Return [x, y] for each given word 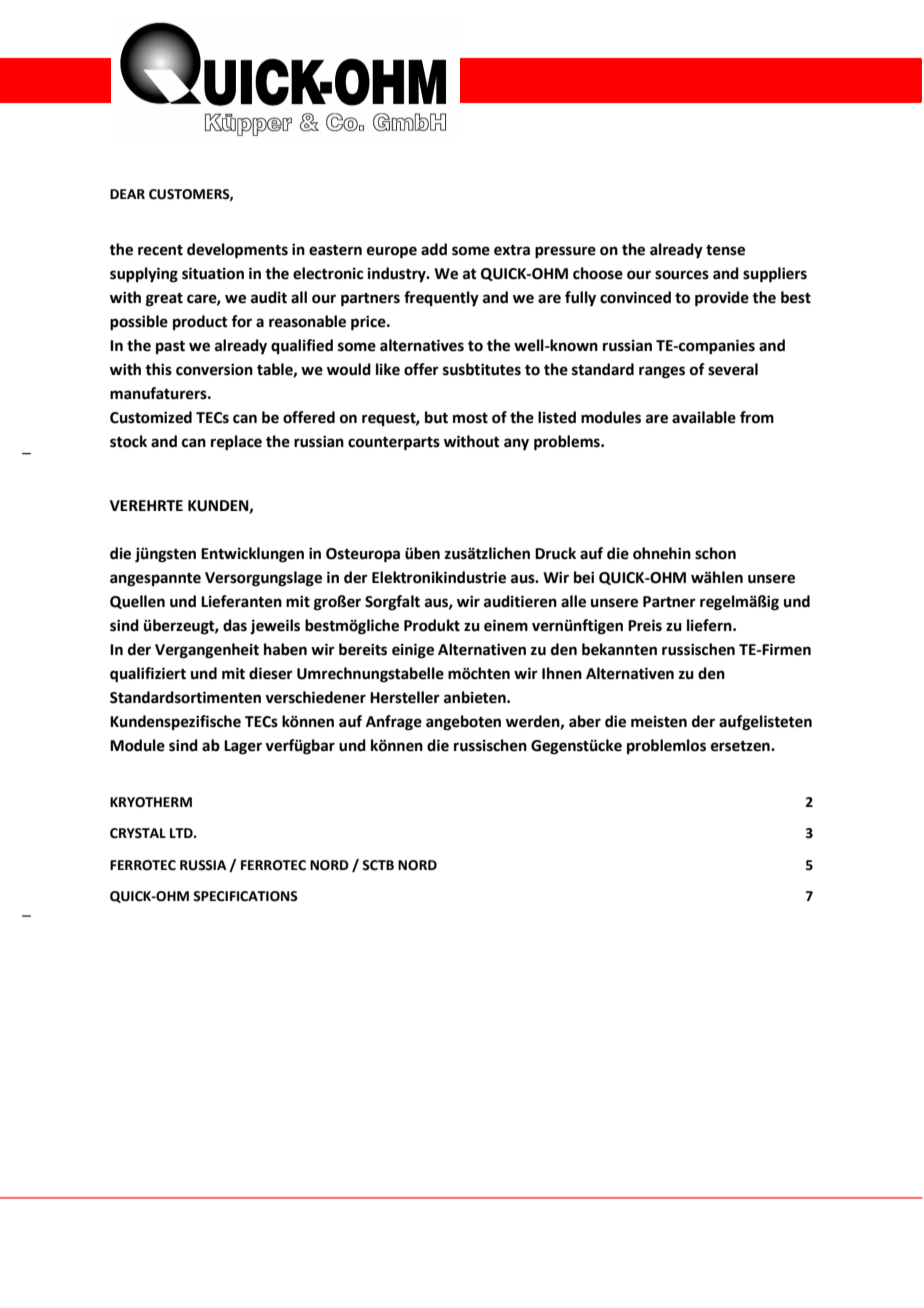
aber [585, 721]
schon [715, 553]
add [434, 249]
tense [725, 250]
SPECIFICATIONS [245, 896]
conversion [214, 369]
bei [584, 577]
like [388, 369]
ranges [662, 372]
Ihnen [562, 673]
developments [237, 251]
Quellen [137, 602]
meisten [659, 721]
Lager [243, 747]
